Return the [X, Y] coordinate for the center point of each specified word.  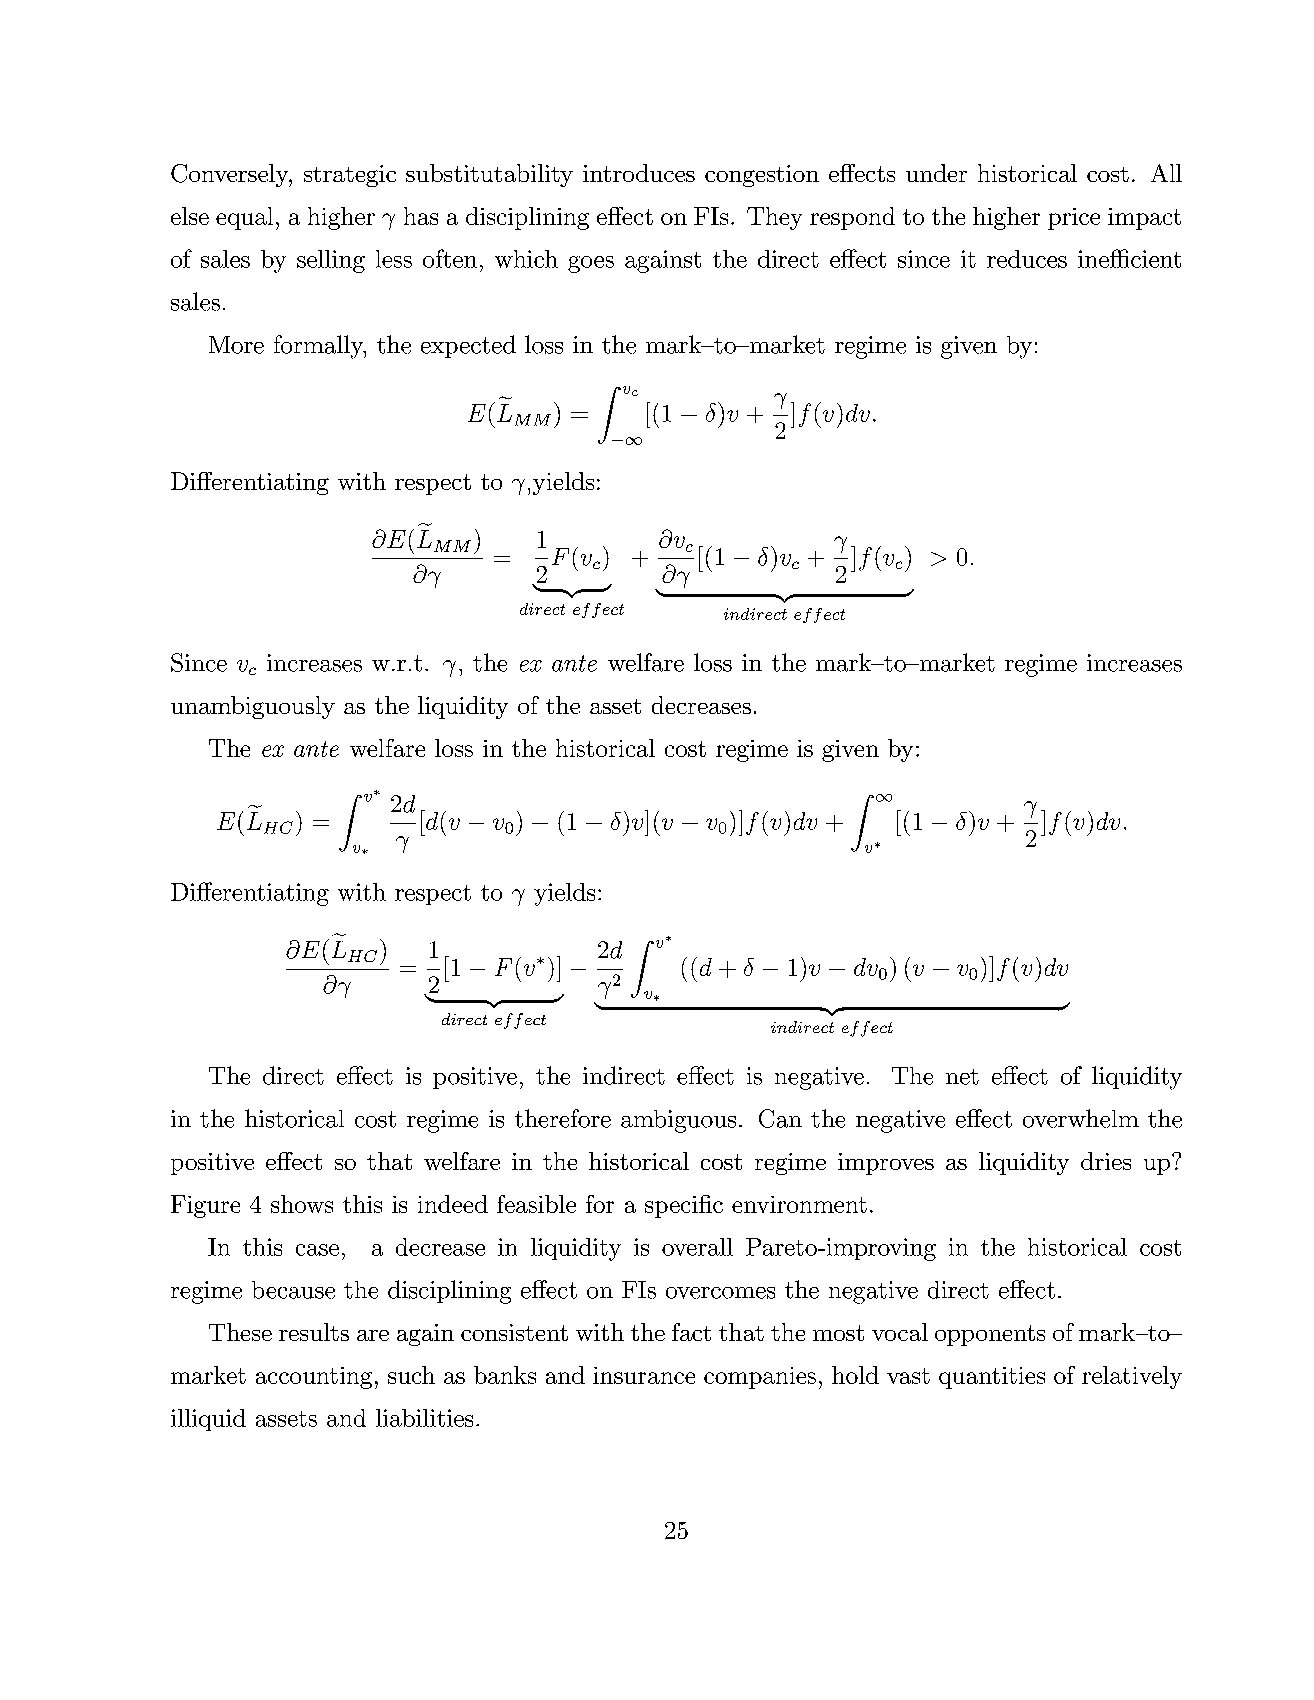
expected [468, 346]
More [236, 345]
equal [244, 218]
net [962, 1077]
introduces [639, 173]
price [1074, 219]
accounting [314, 1378]
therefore [563, 1118]
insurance [644, 1375]
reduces [1027, 259]
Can [780, 1118]
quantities [992, 1378]
